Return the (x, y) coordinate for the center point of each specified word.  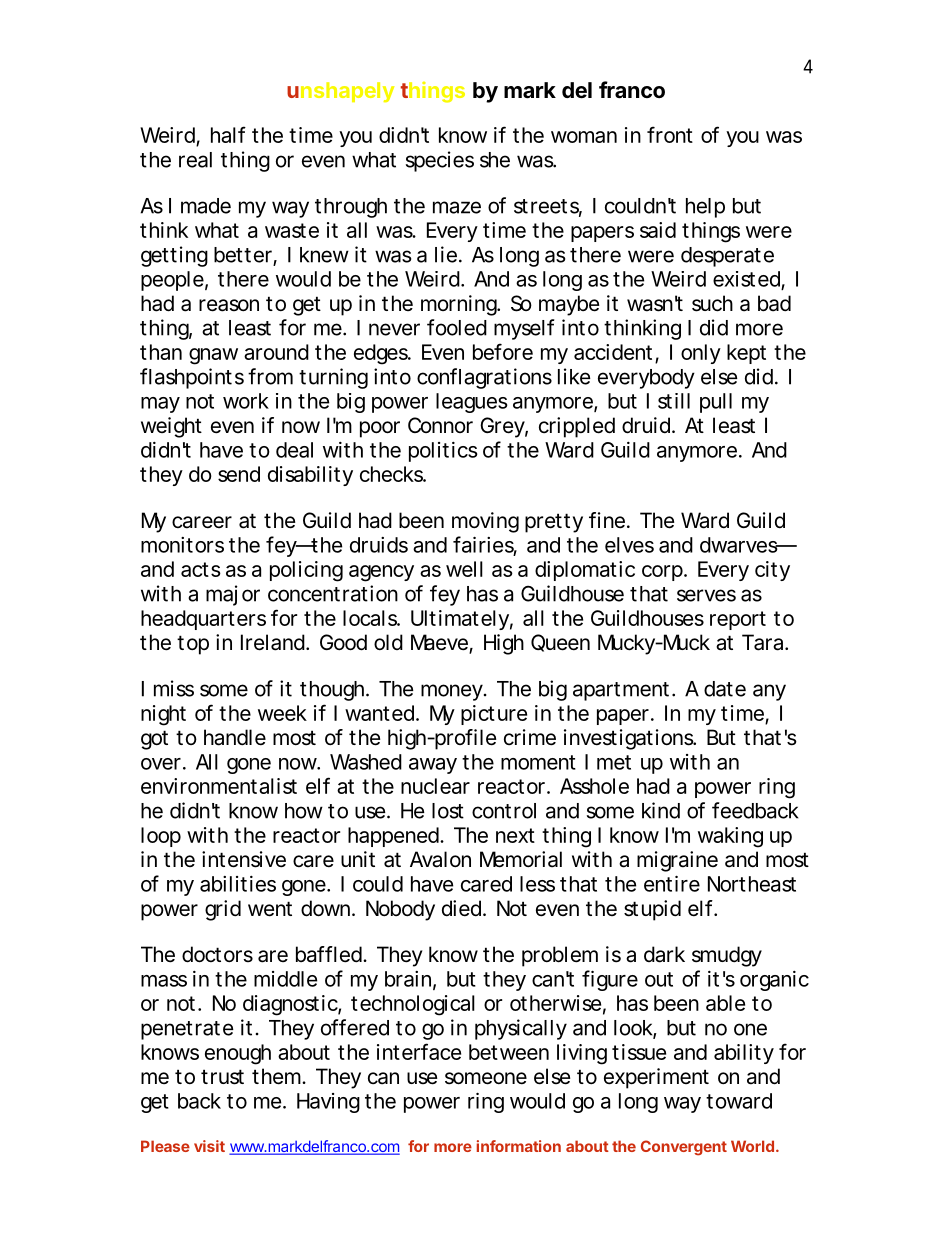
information (519, 1146)
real (195, 160)
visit (209, 1146)
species (440, 161)
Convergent (684, 1148)
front (670, 134)
